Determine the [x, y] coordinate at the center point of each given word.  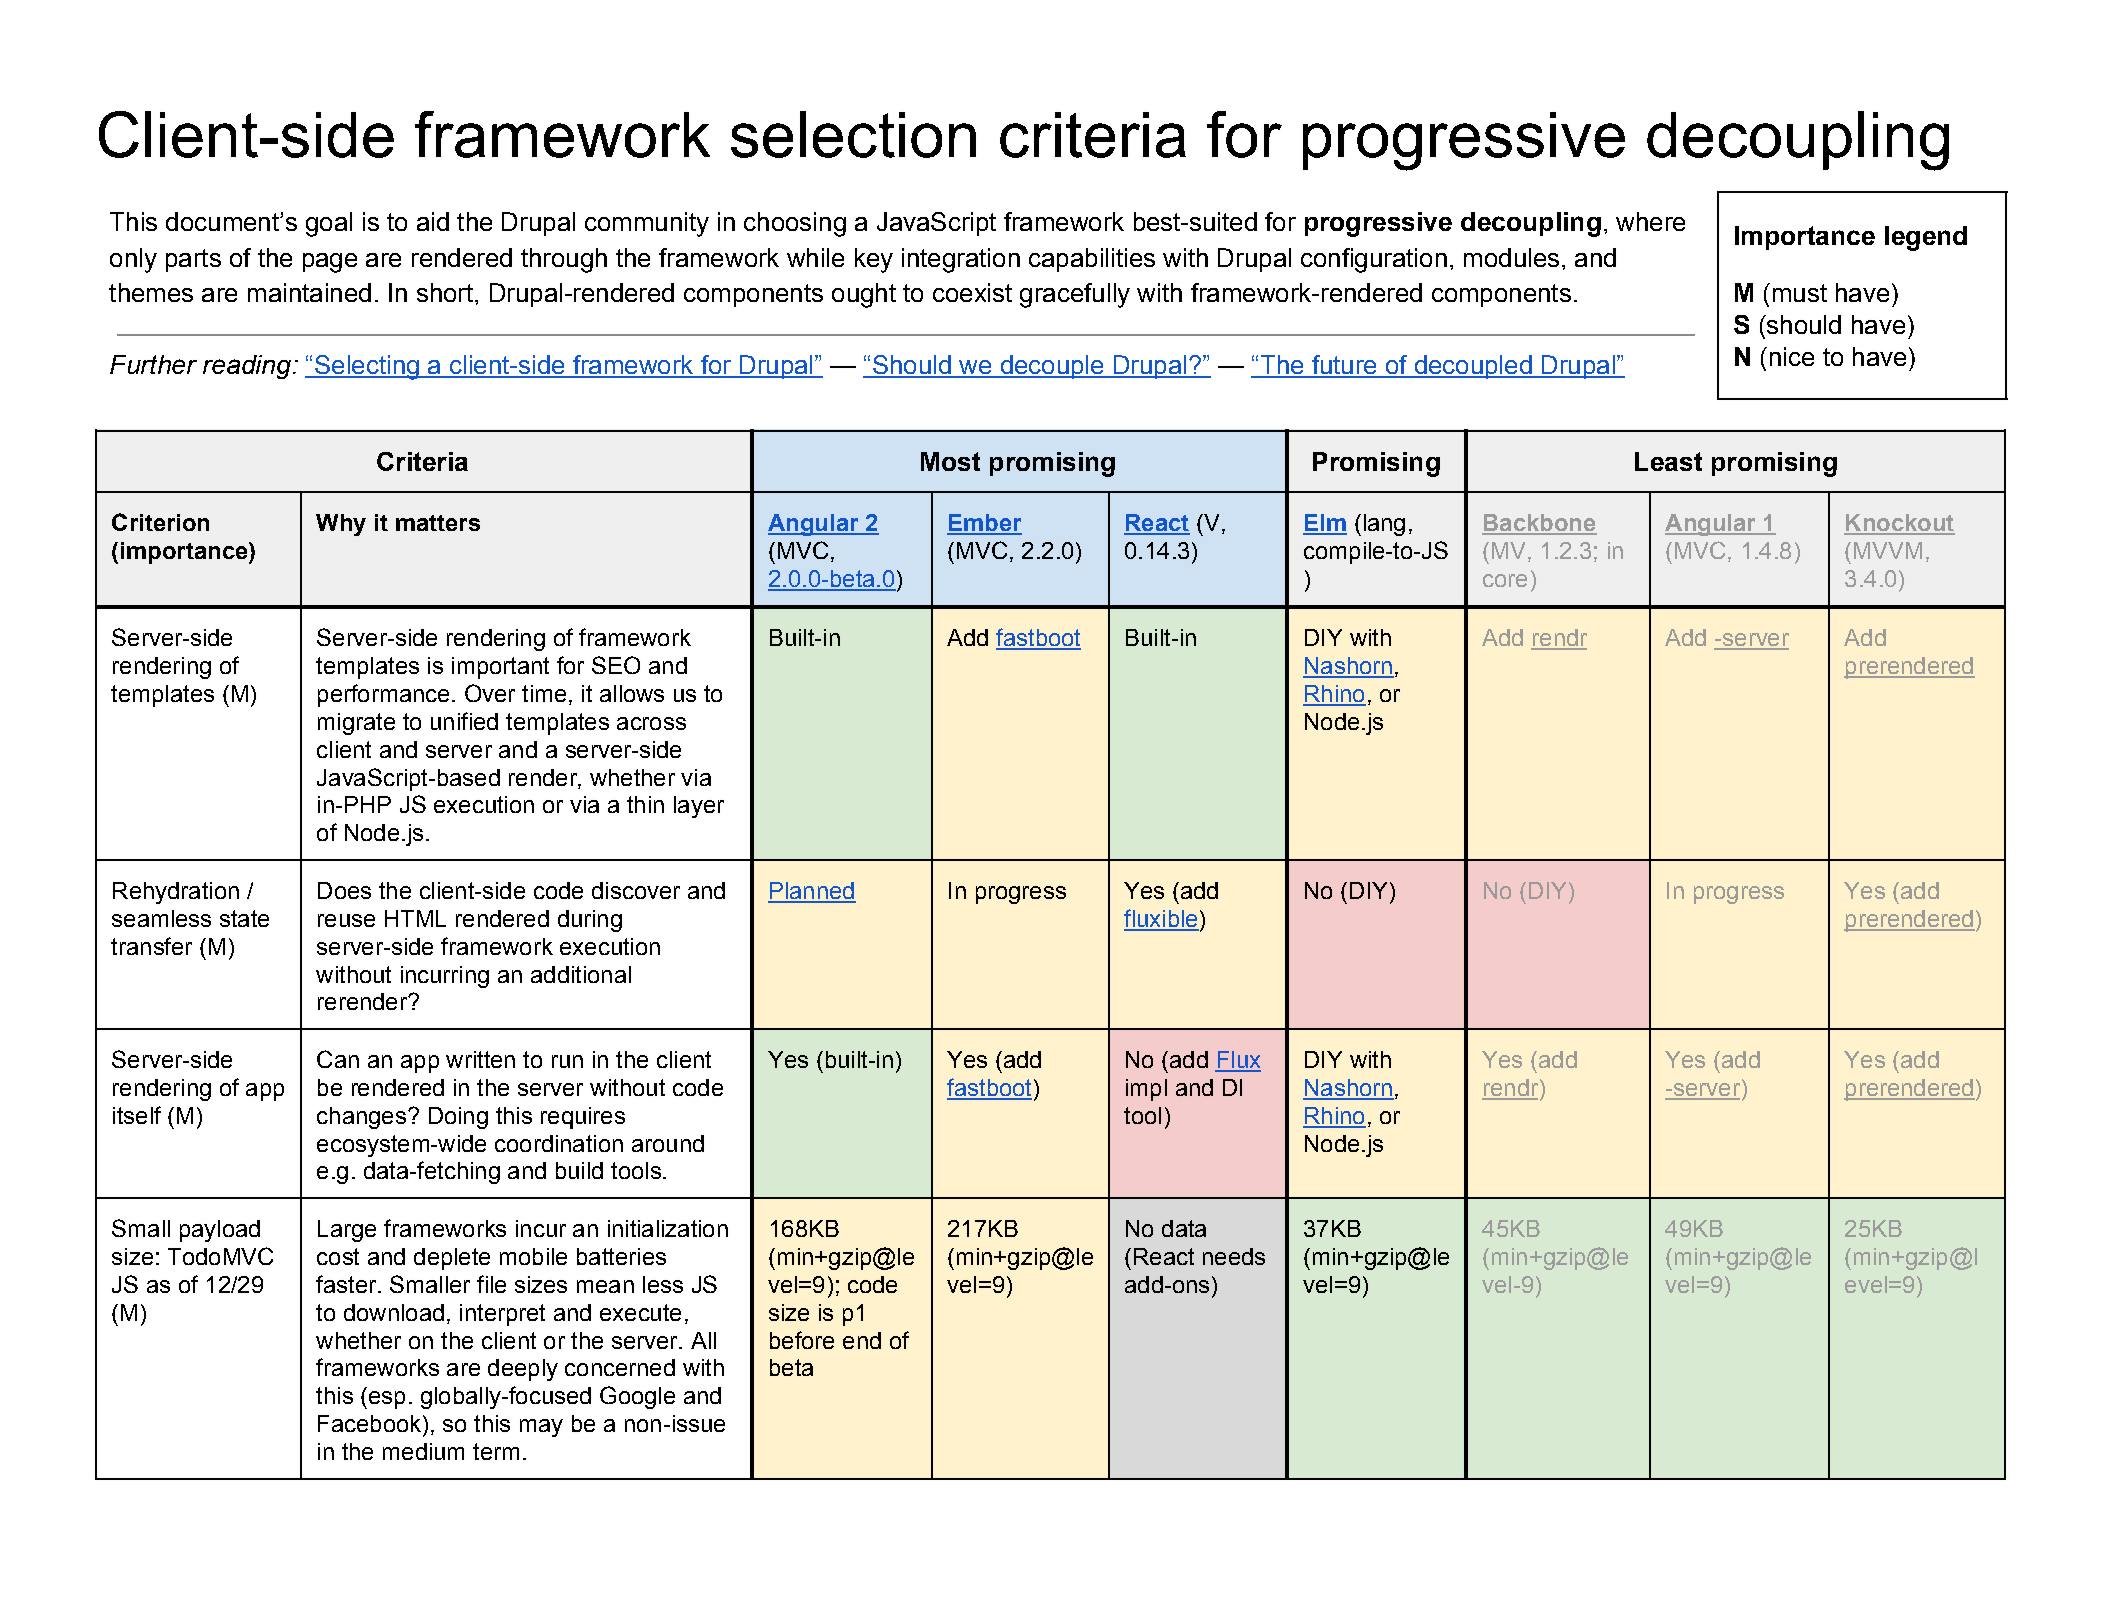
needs [1234, 1256]
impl [1146, 1090]
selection [853, 134]
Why [341, 525]
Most [950, 461]
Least [1668, 461]
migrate [356, 724]
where [1650, 221]
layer [699, 807]
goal [329, 224]
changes [361, 1118]
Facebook [371, 1423]
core [1505, 580]
